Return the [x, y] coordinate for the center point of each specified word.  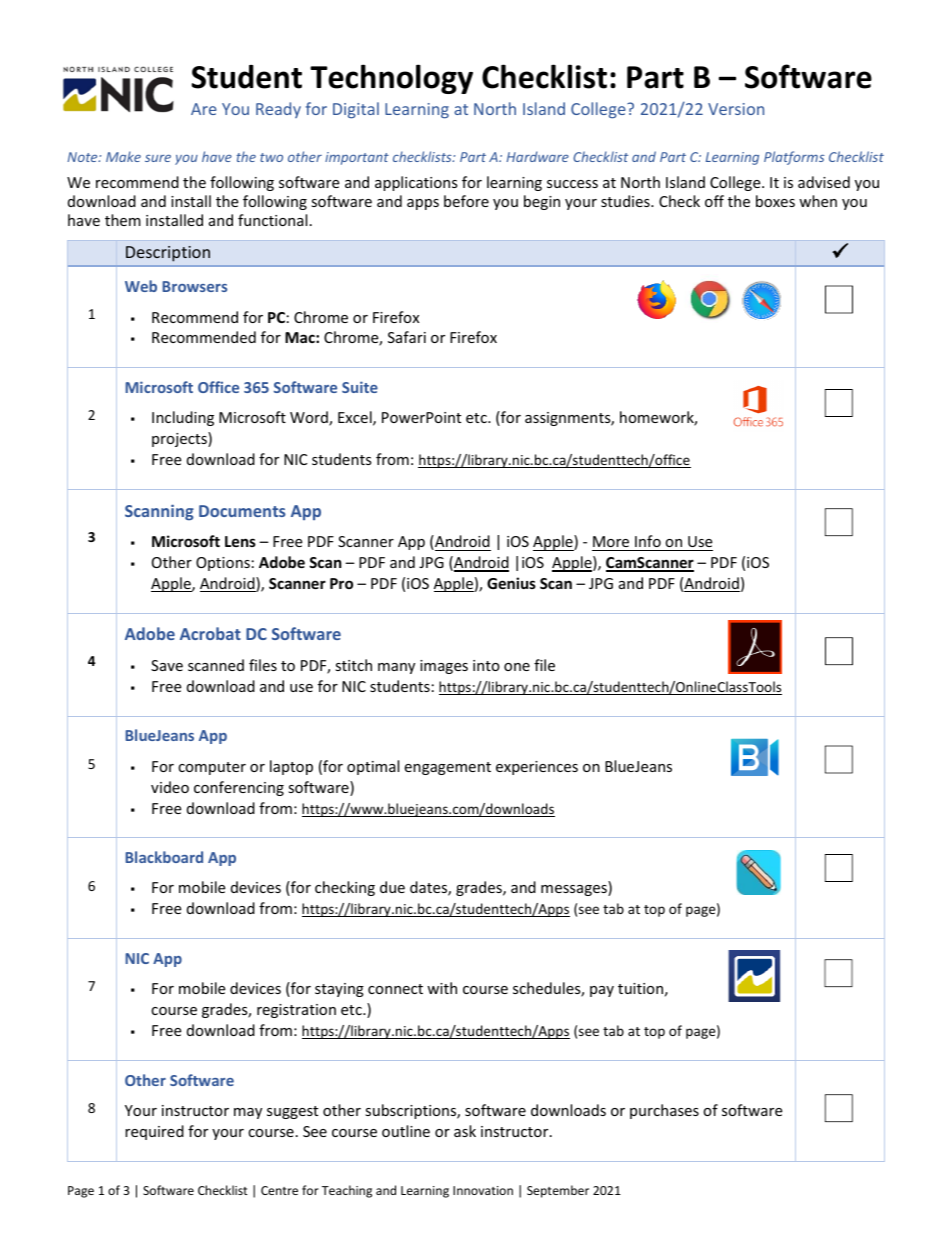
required [154, 1132]
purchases [664, 1111]
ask [465, 1131]
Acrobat [210, 633]
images [444, 667]
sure [158, 158]
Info [648, 541]
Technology [391, 79]
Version [736, 109]
